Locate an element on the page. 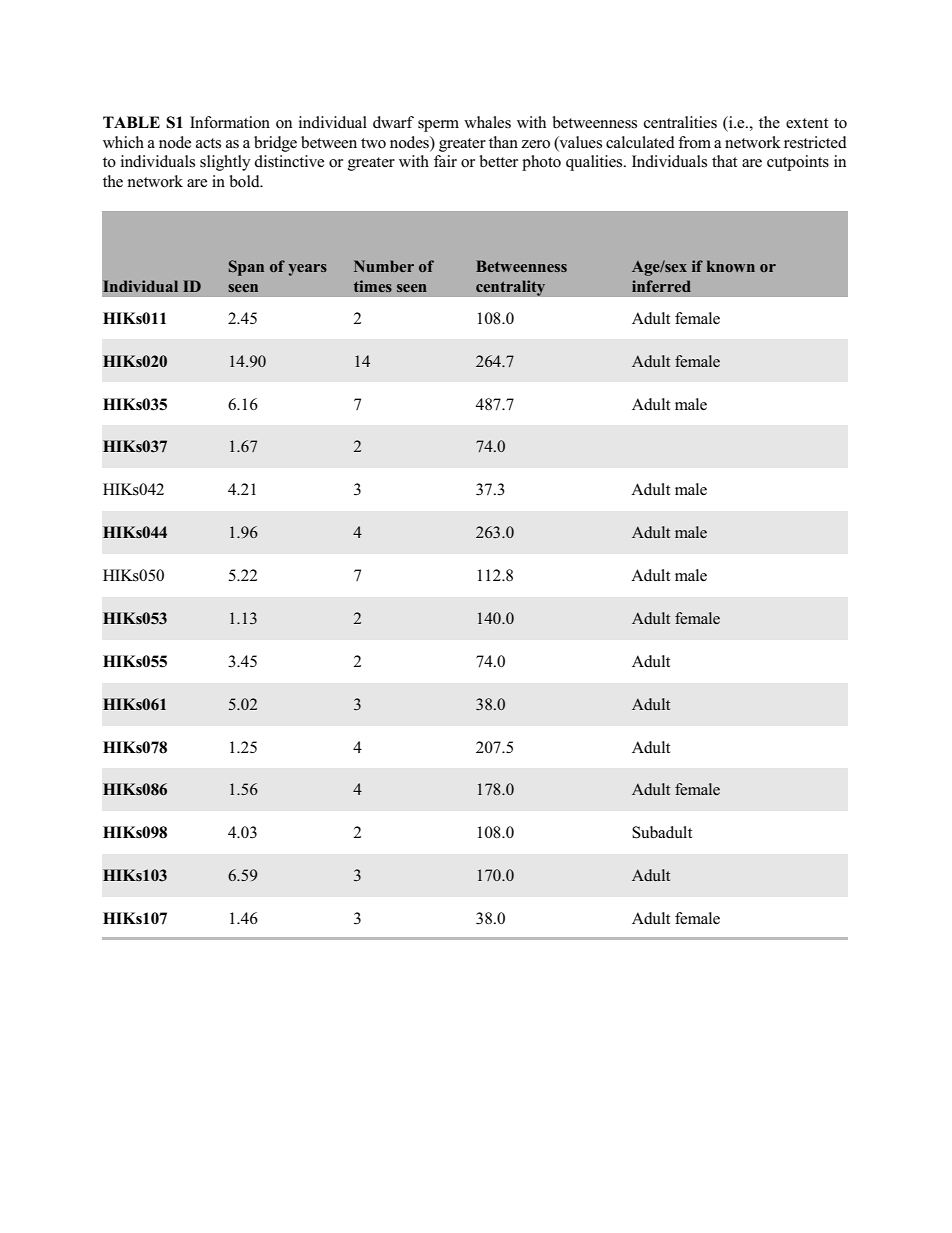 Image resolution: width=952 pixels, height=1233 pixels. photo is located at coordinates (541, 163).
